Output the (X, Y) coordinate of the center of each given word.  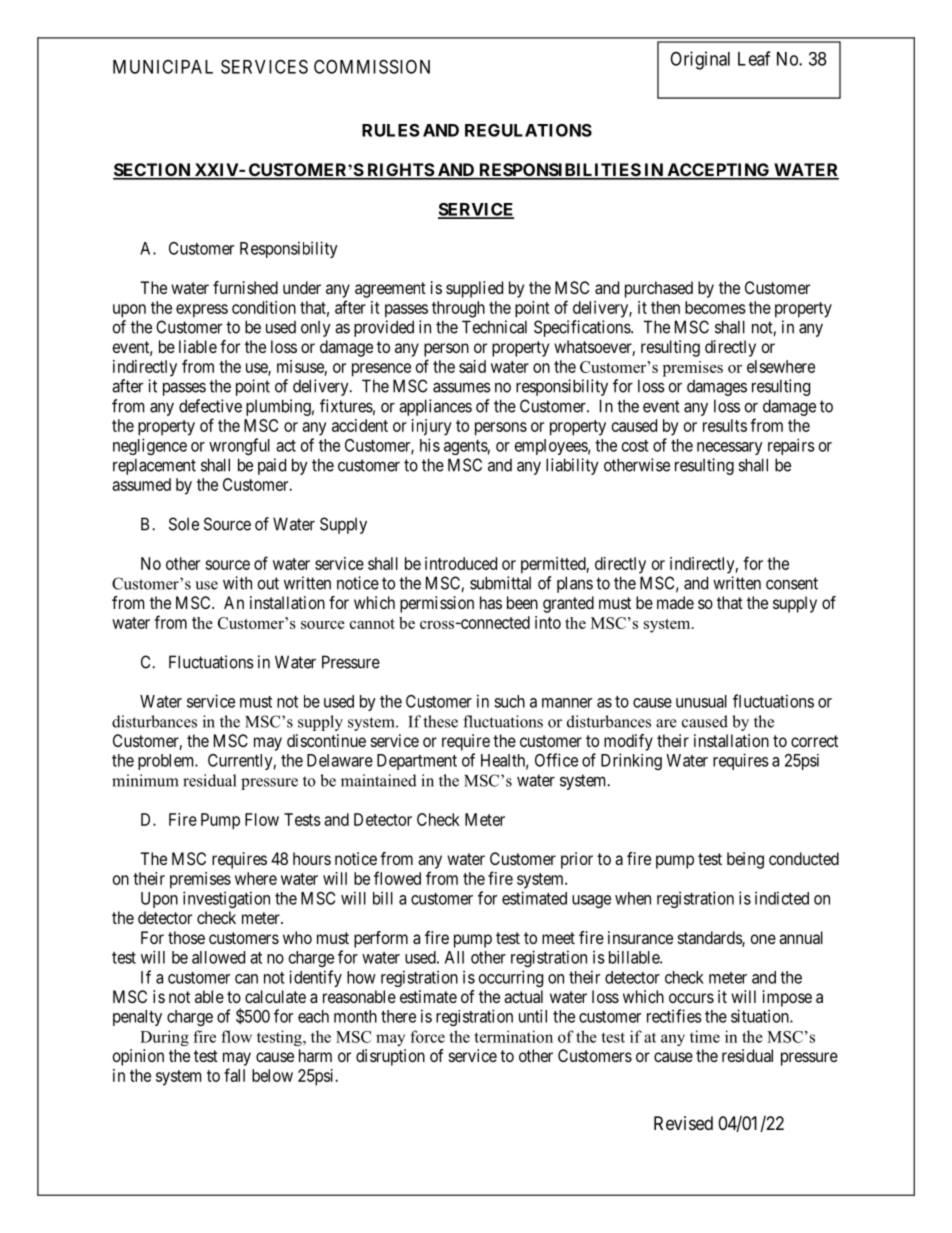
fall (234, 1075)
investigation (226, 899)
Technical (494, 327)
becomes (715, 307)
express (202, 311)
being (745, 860)
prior (577, 860)
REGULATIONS (528, 130)
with (237, 583)
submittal (500, 583)
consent (792, 583)
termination (513, 1036)
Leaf (754, 58)
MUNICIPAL (163, 66)
